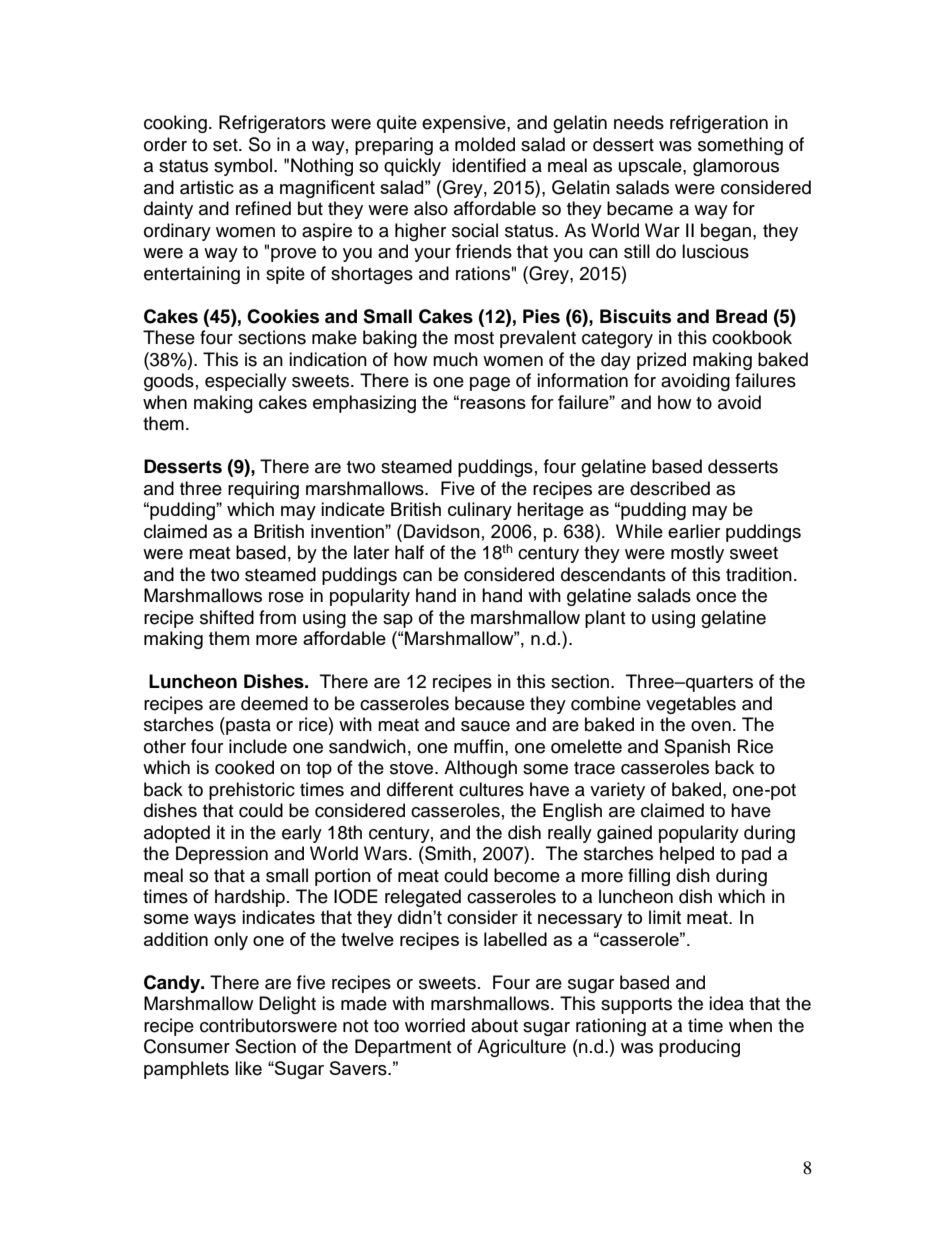  What do you see at coordinates (398, 621) in the screenshot?
I see `sap` at bounding box center [398, 621].
